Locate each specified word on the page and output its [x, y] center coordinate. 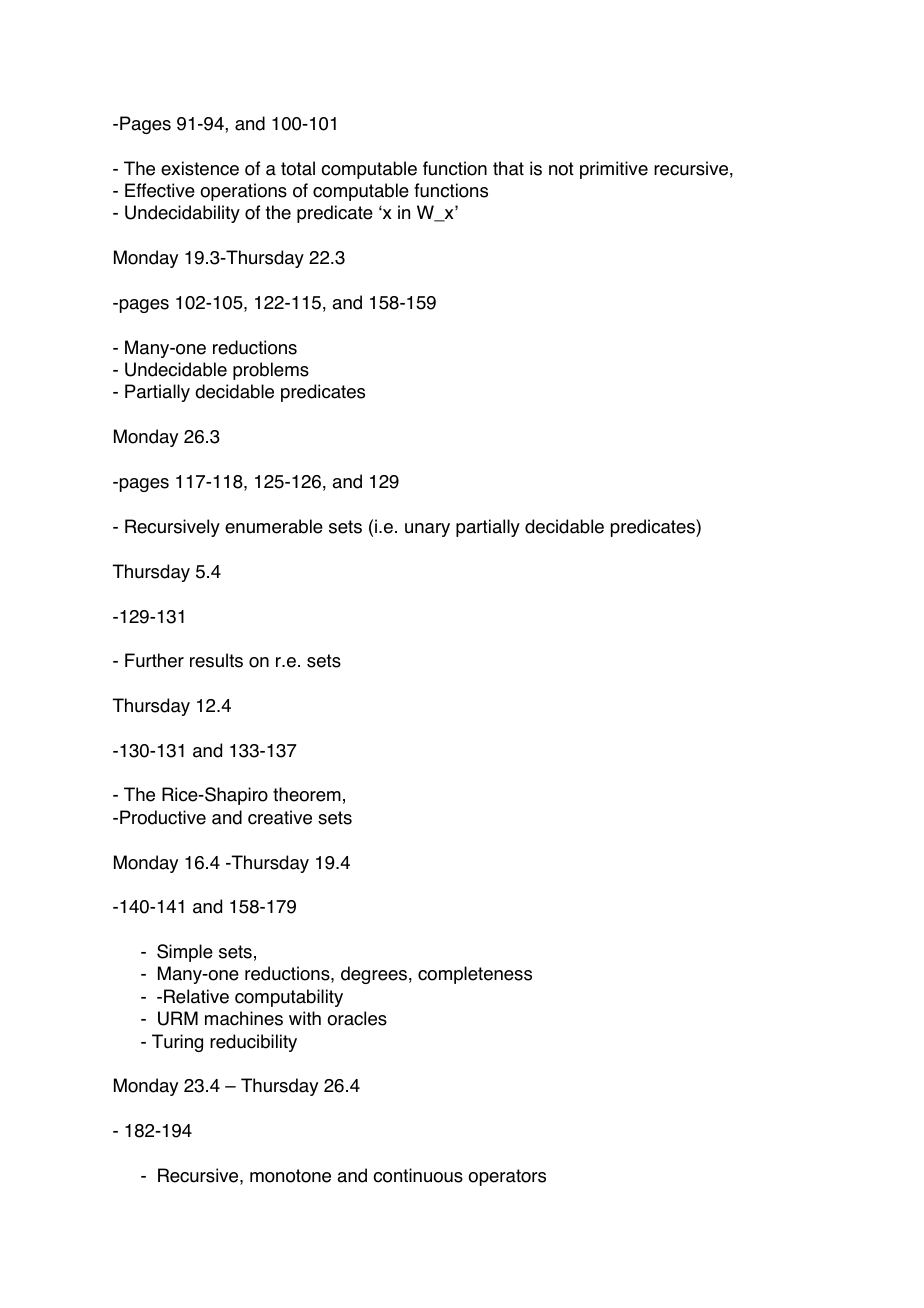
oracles [357, 1018]
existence [200, 168]
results [216, 660]
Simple [185, 953]
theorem [307, 794]
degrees [374, 975]
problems [271, 371]
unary [427, 530]
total [298, 168]
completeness [475, 975]
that [508, 168]
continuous [418, 1175]
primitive [614, 170]
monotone [290, 1176]
